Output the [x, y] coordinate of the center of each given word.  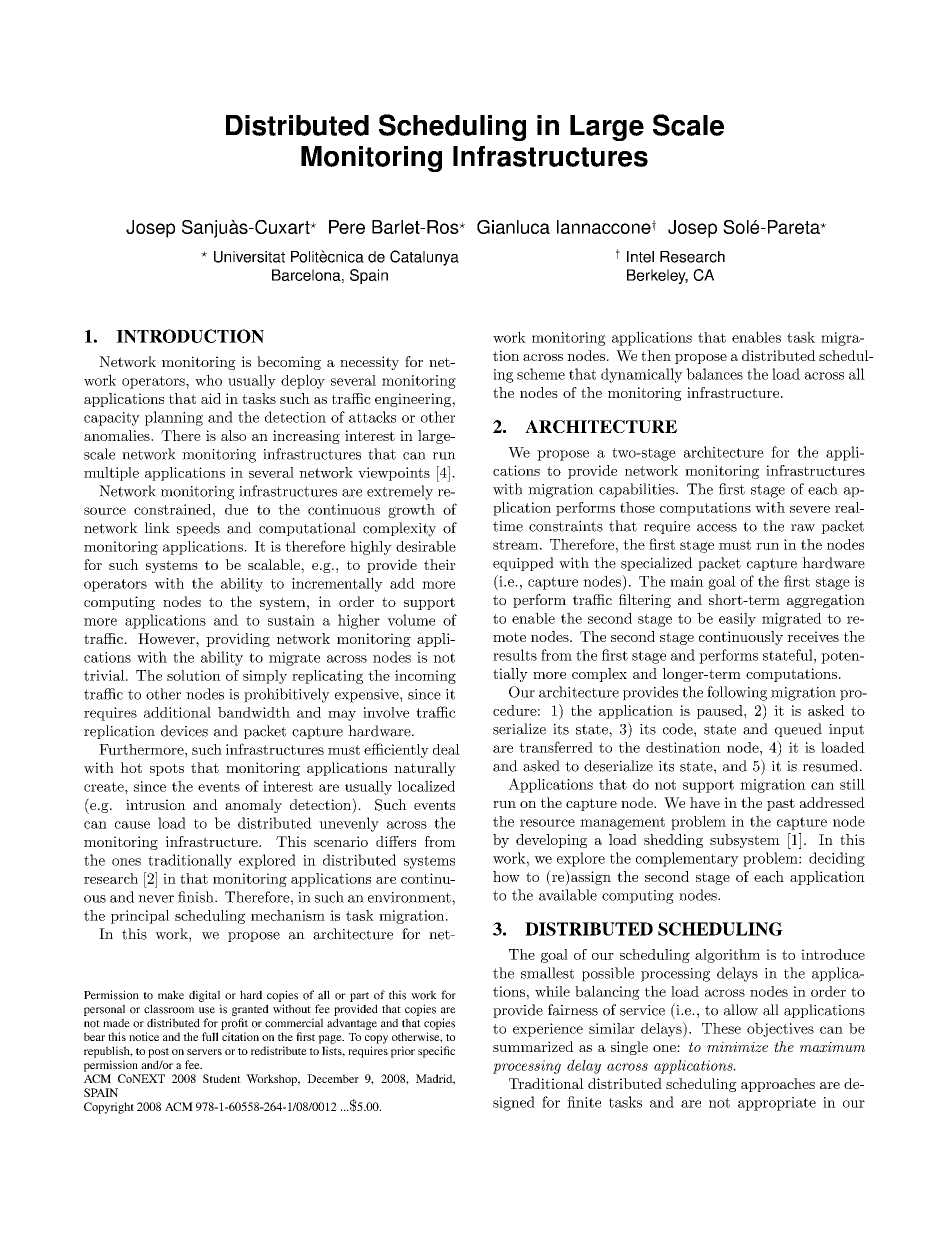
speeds [198, 529]
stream [517, 545]
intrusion [156, 804]
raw [803, 528]
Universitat [249, 257]
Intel [640, 257]
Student [222, 1078]
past [781, 804]
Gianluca [513, 227]
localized [426, 786]
